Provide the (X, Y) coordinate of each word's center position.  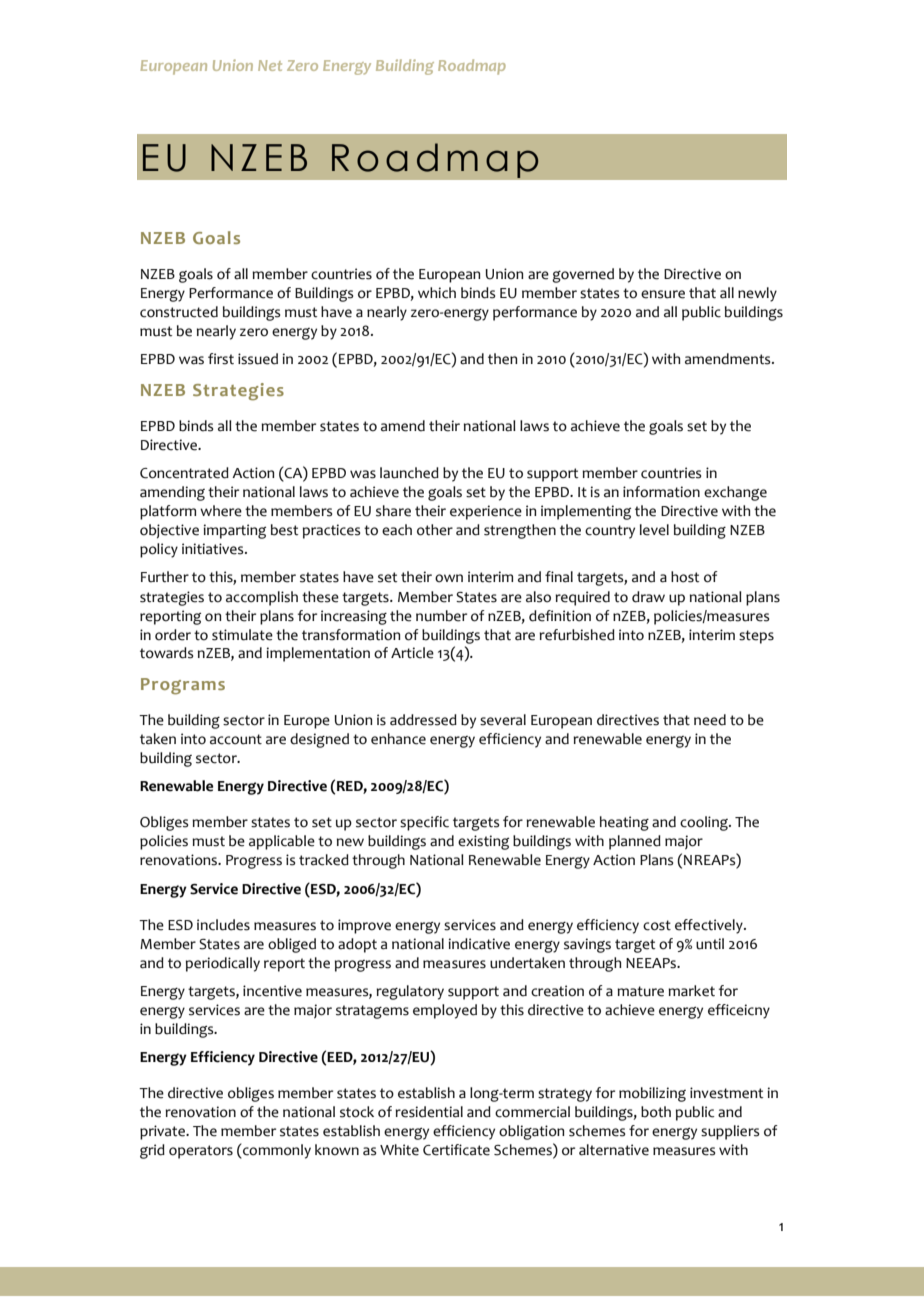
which (437, 293)
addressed (423, 720)
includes (223, 925)
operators (201, 1152)
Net (270, 65)
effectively (710, 926)
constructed (179, 312)
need (710, 720)
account (236, 739)
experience (486, 512)
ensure (663, 294)
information (661, 492)
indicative (479, 944)
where (221, 511)
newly (757, 294)
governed (583, 275)
